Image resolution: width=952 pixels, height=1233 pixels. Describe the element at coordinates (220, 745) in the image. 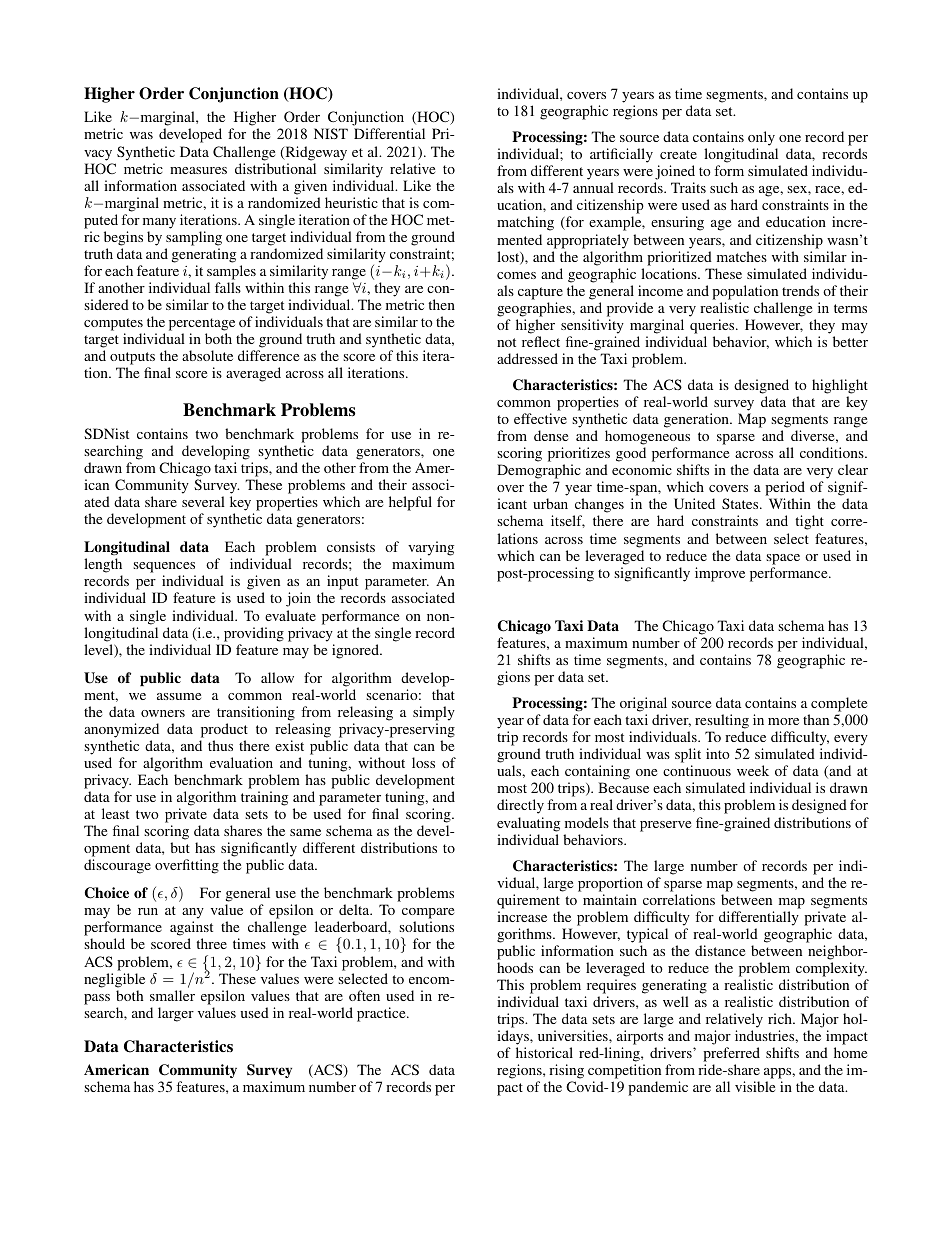

I see `thus` at that location.
